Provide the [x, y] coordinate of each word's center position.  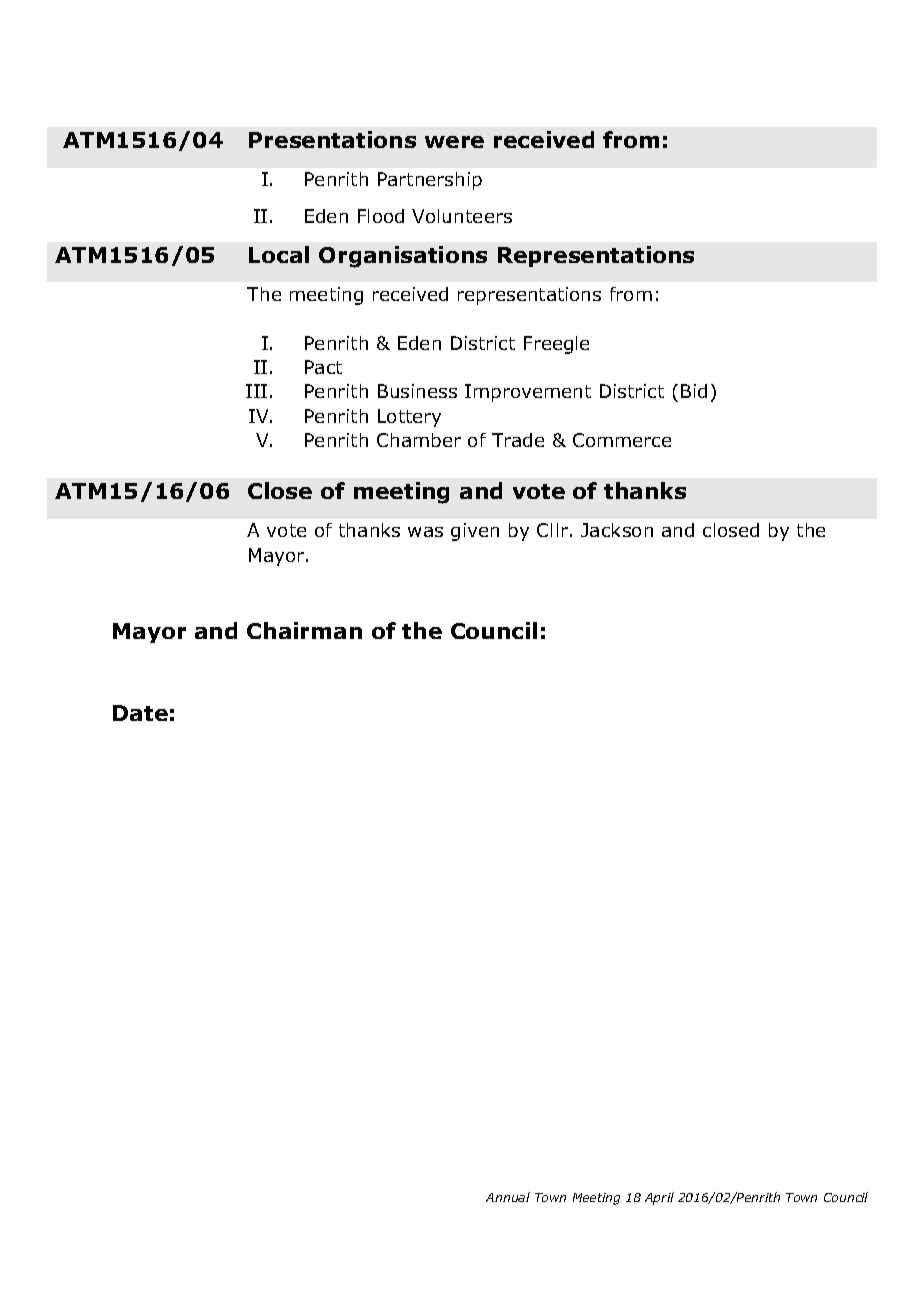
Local [279, 254]
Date [140, 713]
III [256, 391]
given [475, 532]
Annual [508, 1197]
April [659, 1198]
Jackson [617, 530]
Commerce [622, 440]
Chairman [304, 630]
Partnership [430, 181]
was [425, 532]
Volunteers [462, 216]
